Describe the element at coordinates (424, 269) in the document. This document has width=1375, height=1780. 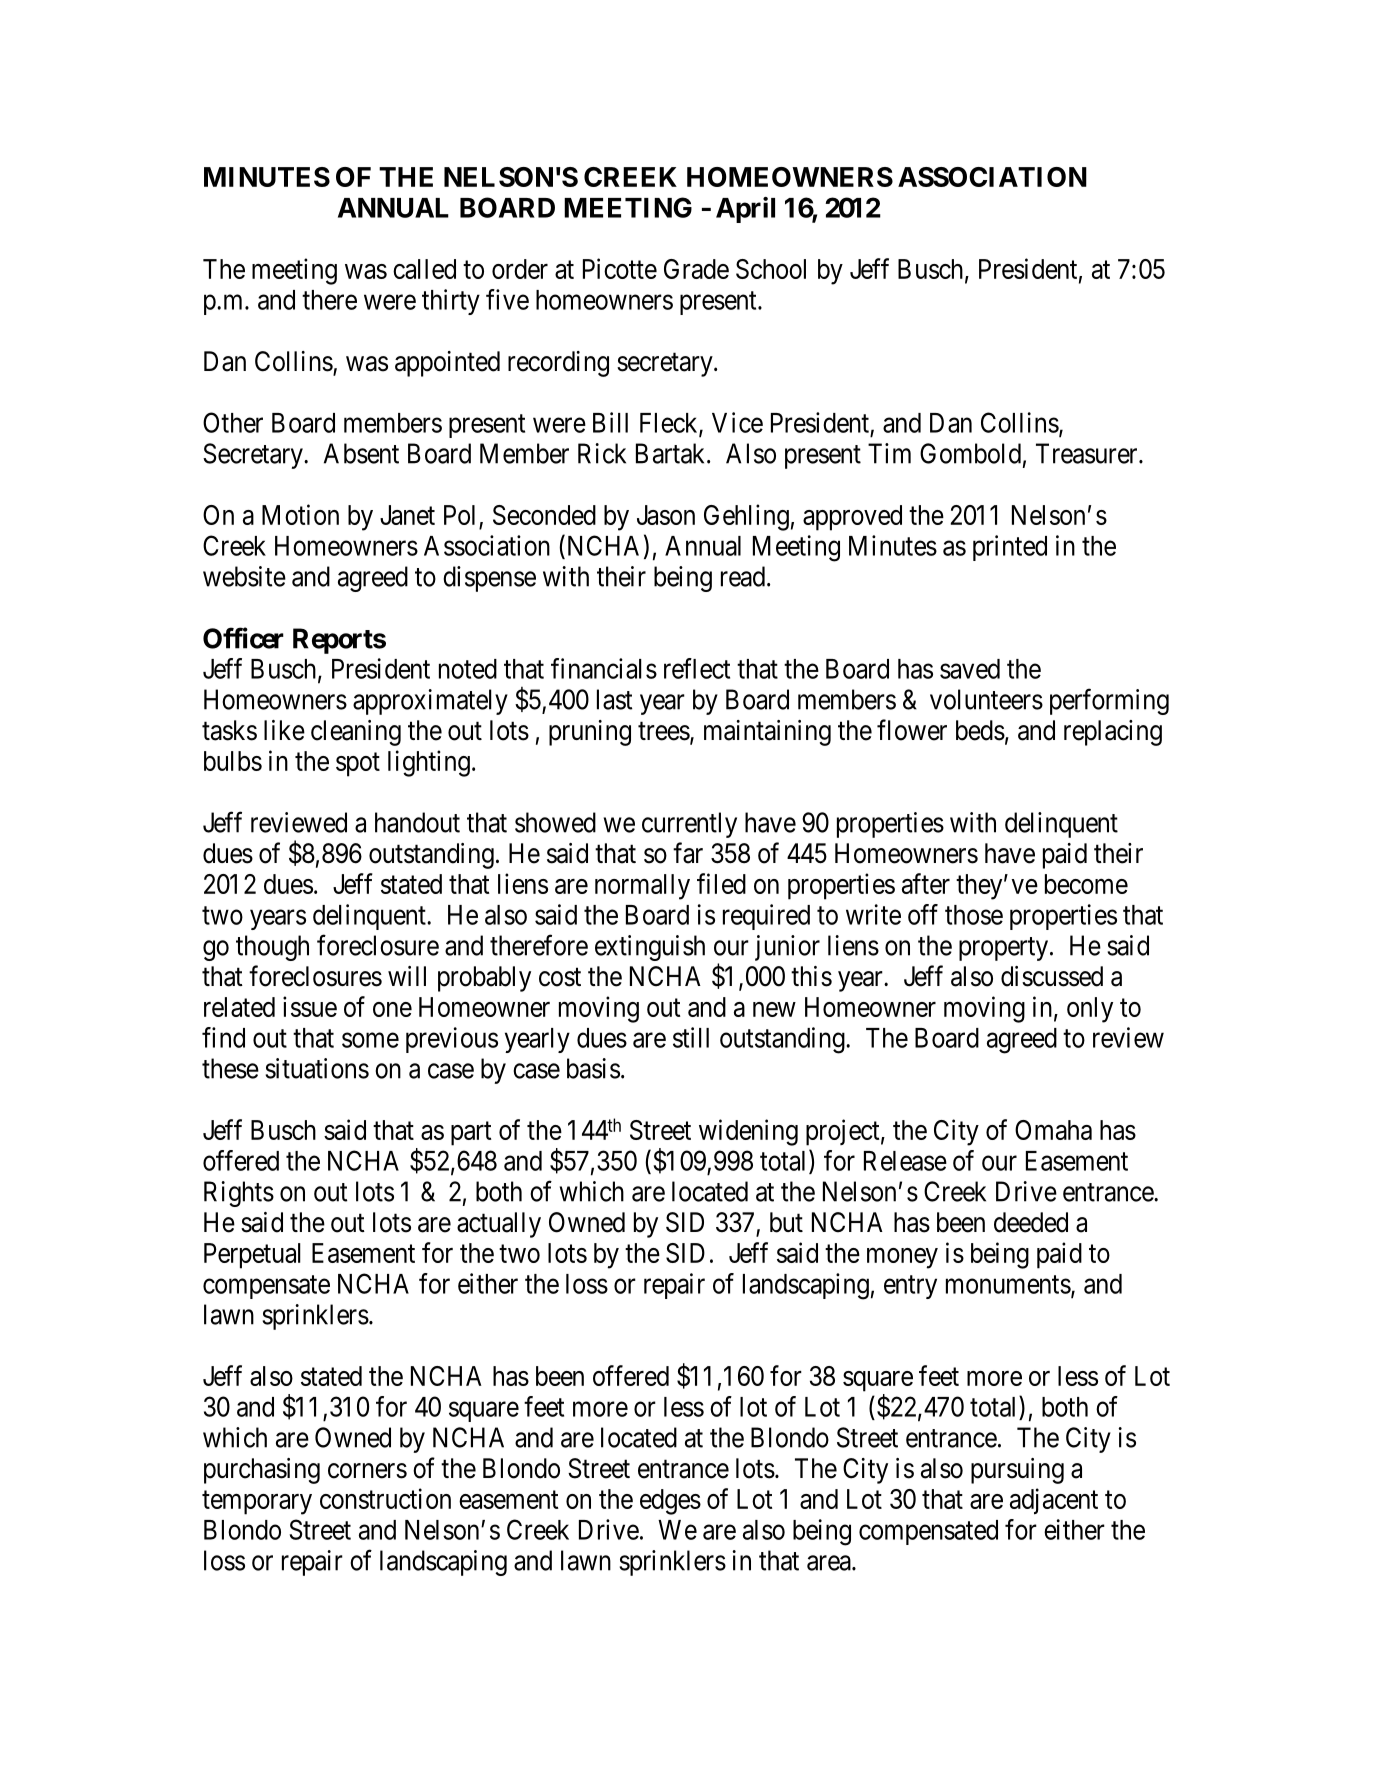
I see `called` at that location.
